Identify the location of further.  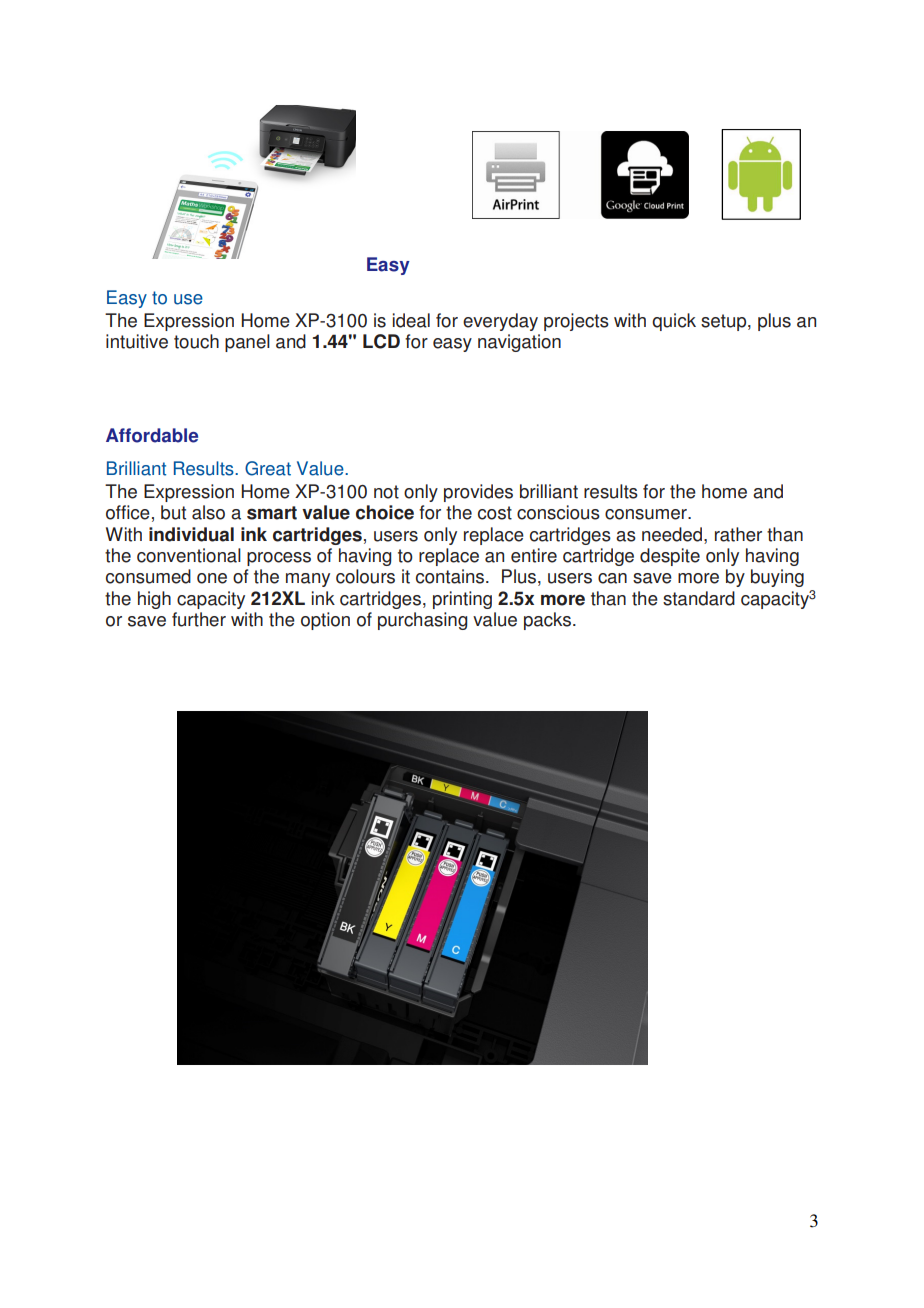
(199, 619).
